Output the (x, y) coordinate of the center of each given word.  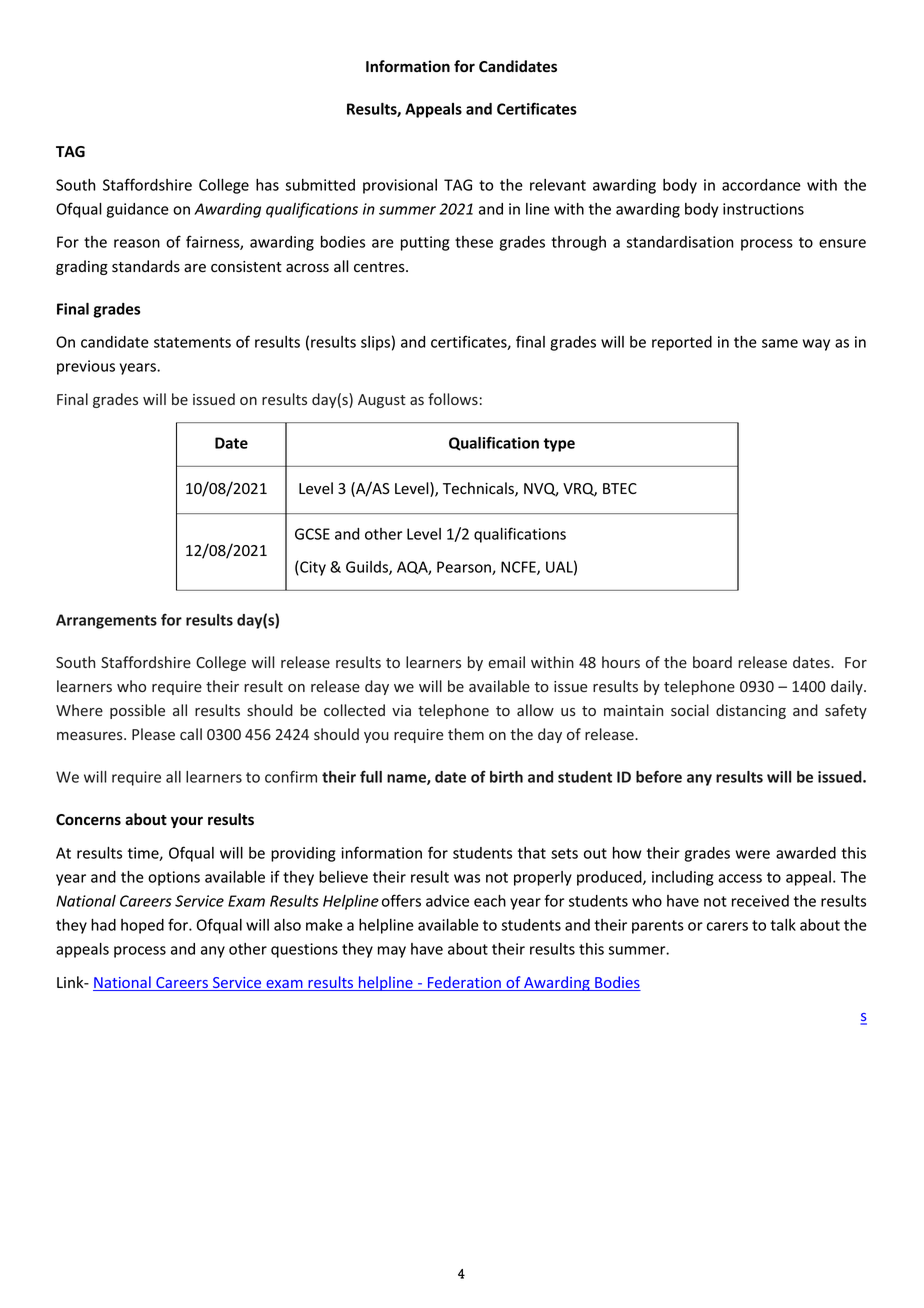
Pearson (465, 568)
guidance (137, 210)
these (474, 242)
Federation (464, 983)
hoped (142, 926)
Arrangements (106, 621)
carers (727, 926)
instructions (763, 209)
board (712, 662)
